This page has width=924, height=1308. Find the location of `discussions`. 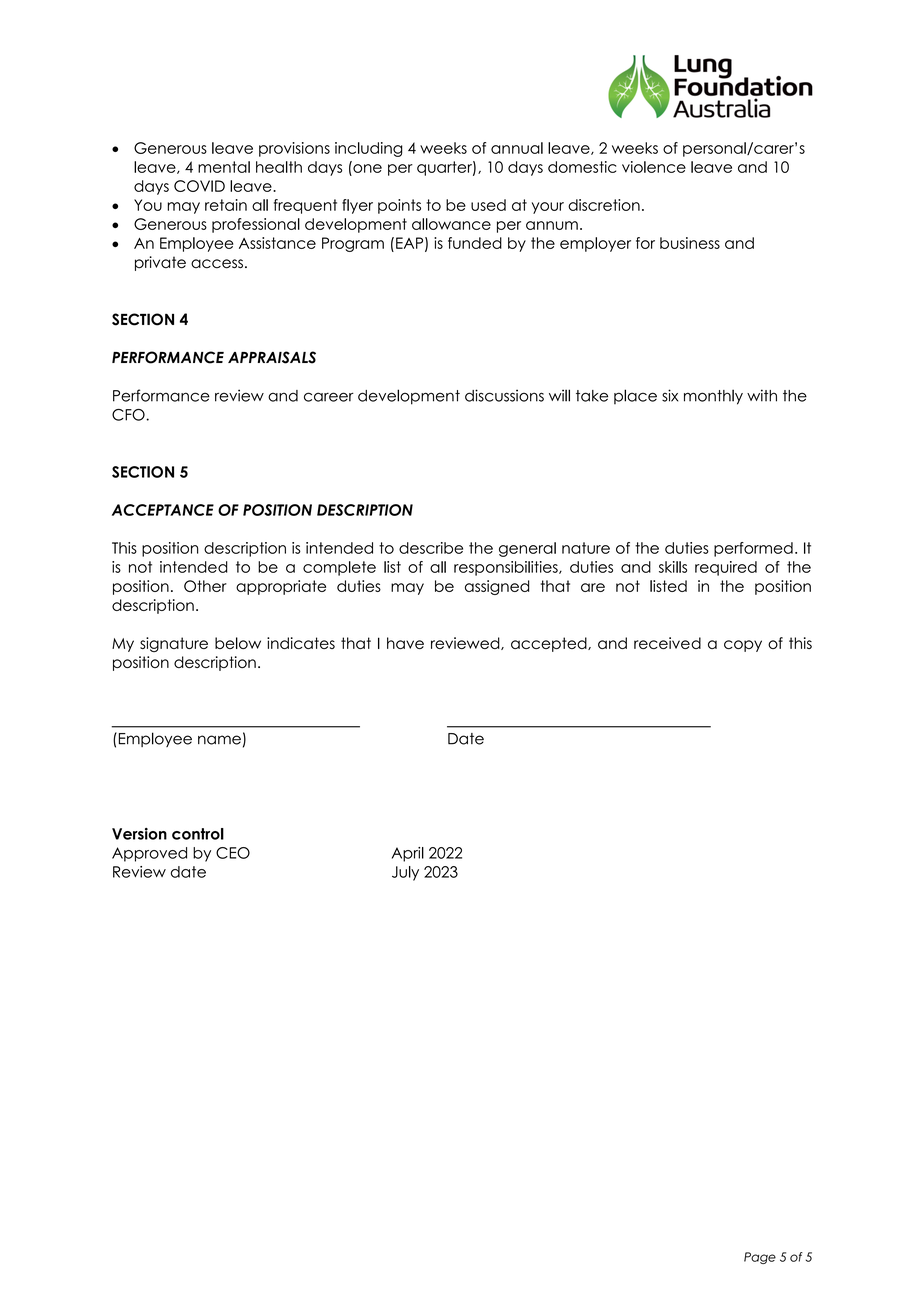

discussions is located at coordinates (504, 395).
